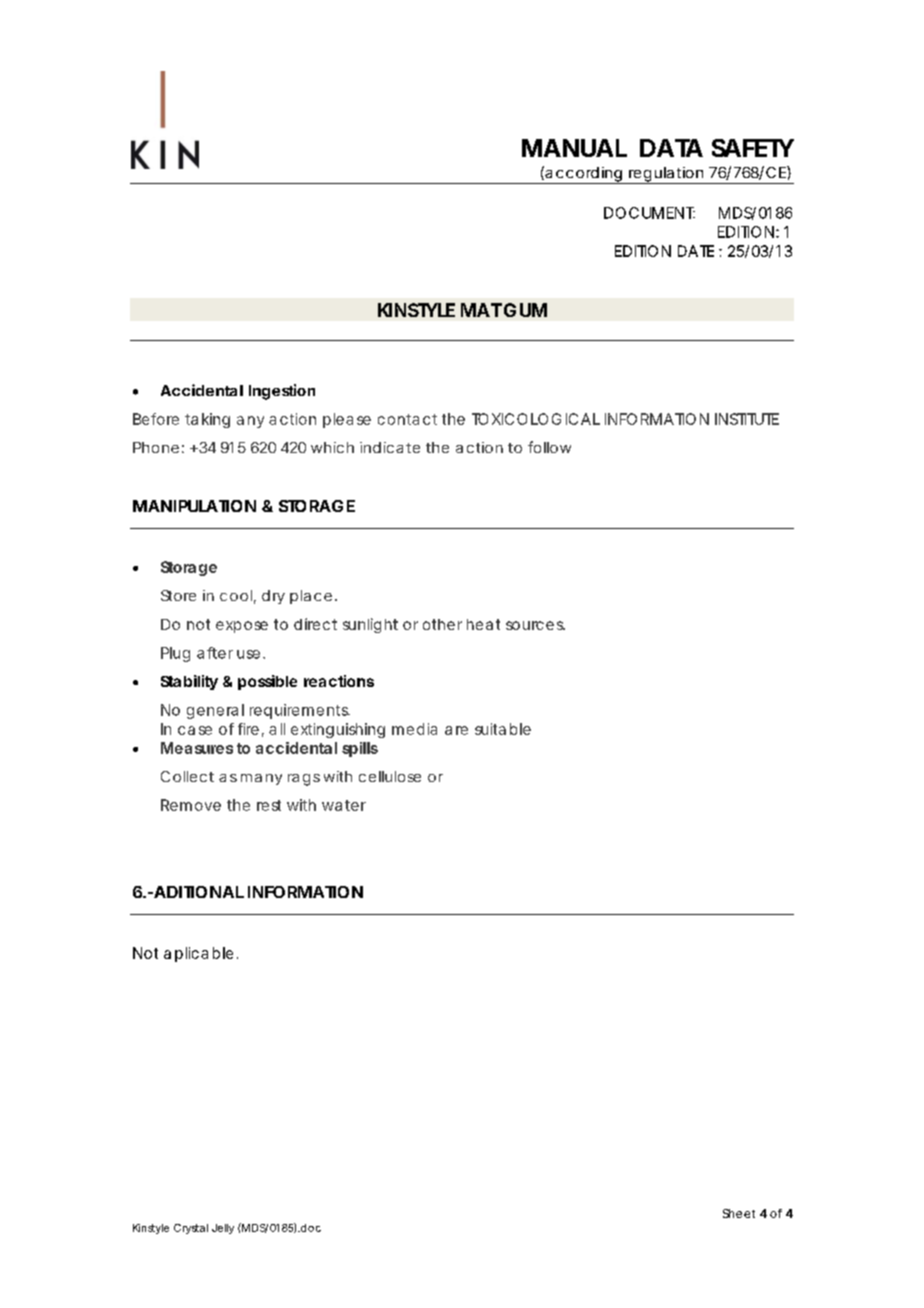 The image size is (924, 1308). Describe the element at coordinates (739, 1213) in the screenshot. I see `Sheet` at that location.
